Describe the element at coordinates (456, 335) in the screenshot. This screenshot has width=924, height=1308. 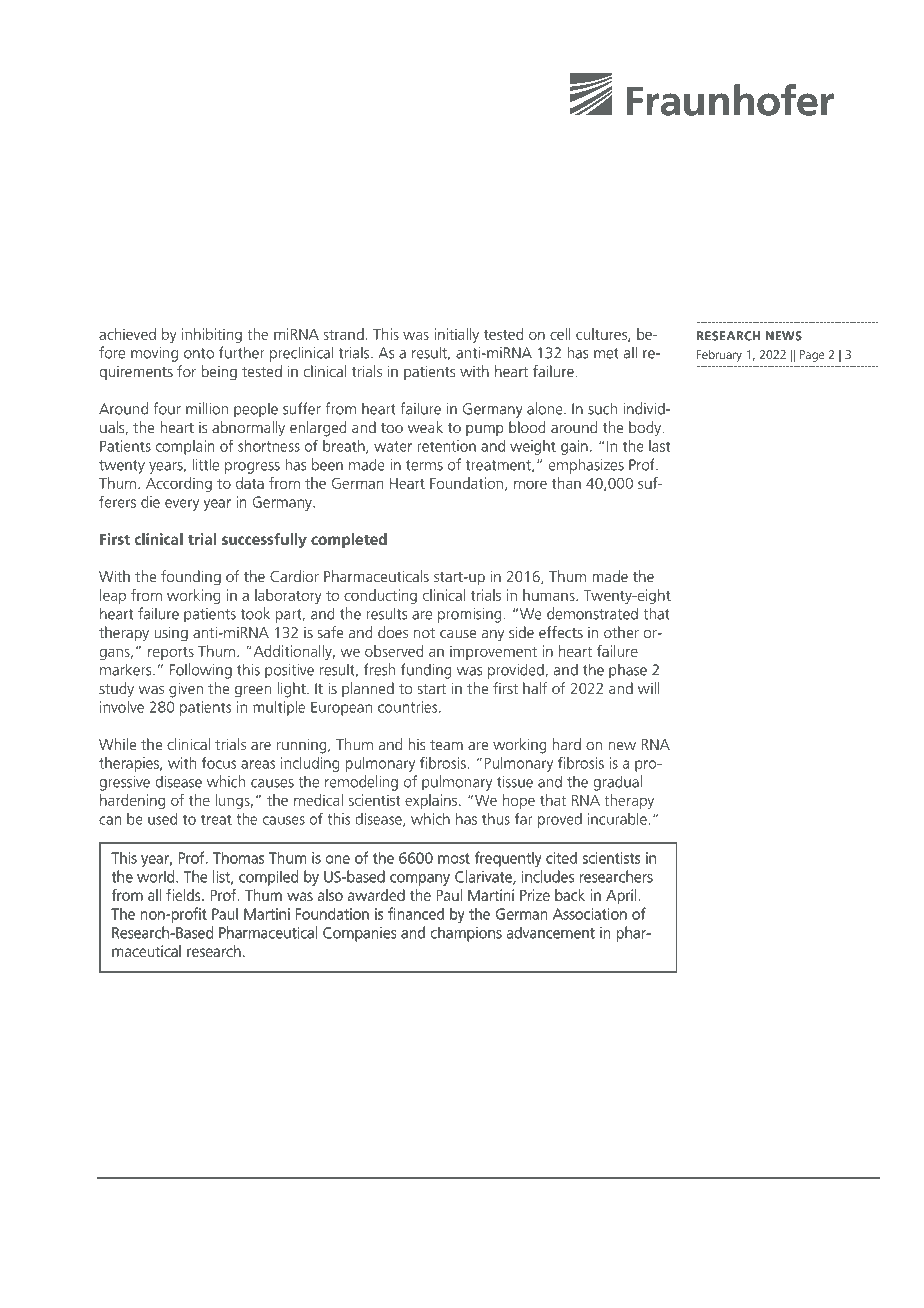
I see `initially` at that location.
